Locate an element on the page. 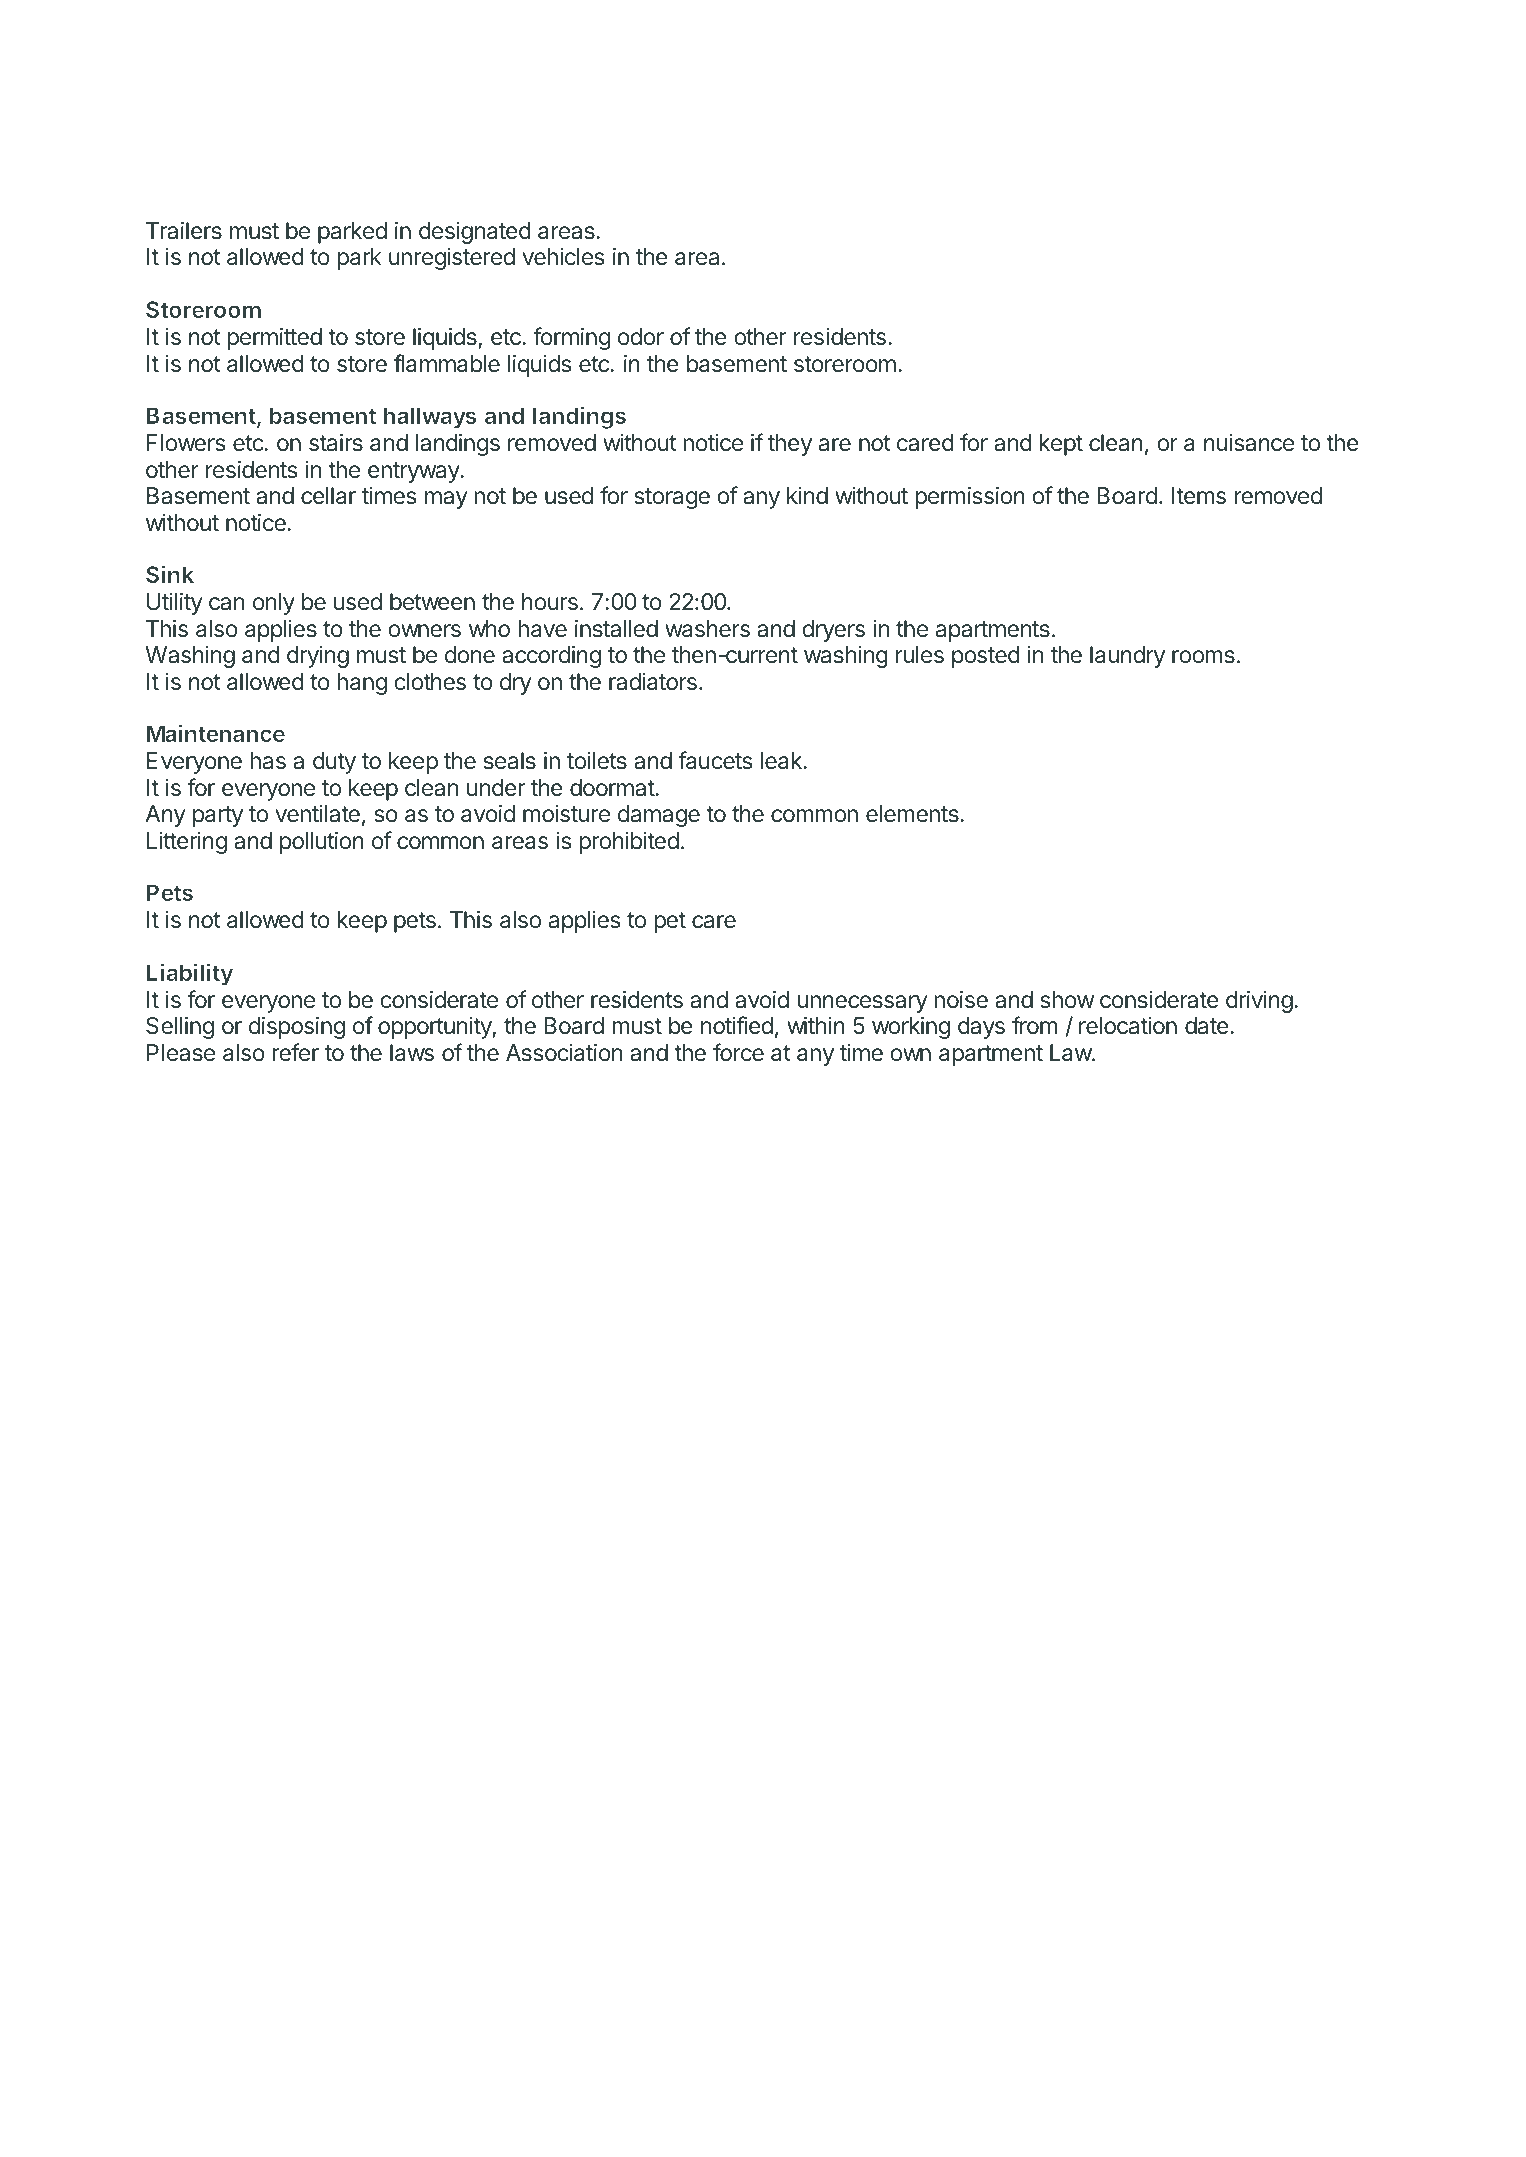 This document has width=1526, height=2157. laundry is located at coordinates (1127, 657).
